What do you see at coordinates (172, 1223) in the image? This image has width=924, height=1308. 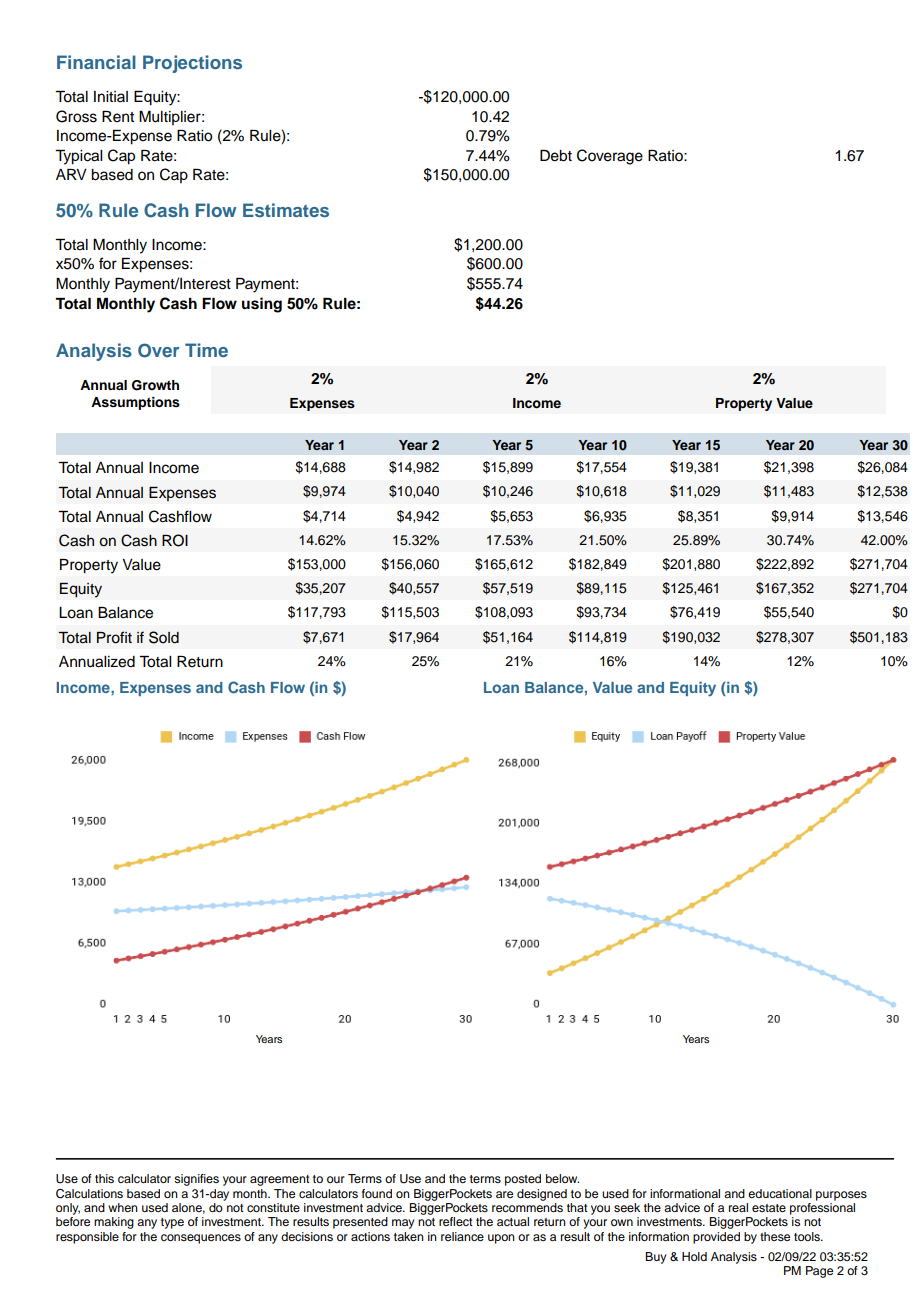 I see `type` at bounding box center [172, 1223].
